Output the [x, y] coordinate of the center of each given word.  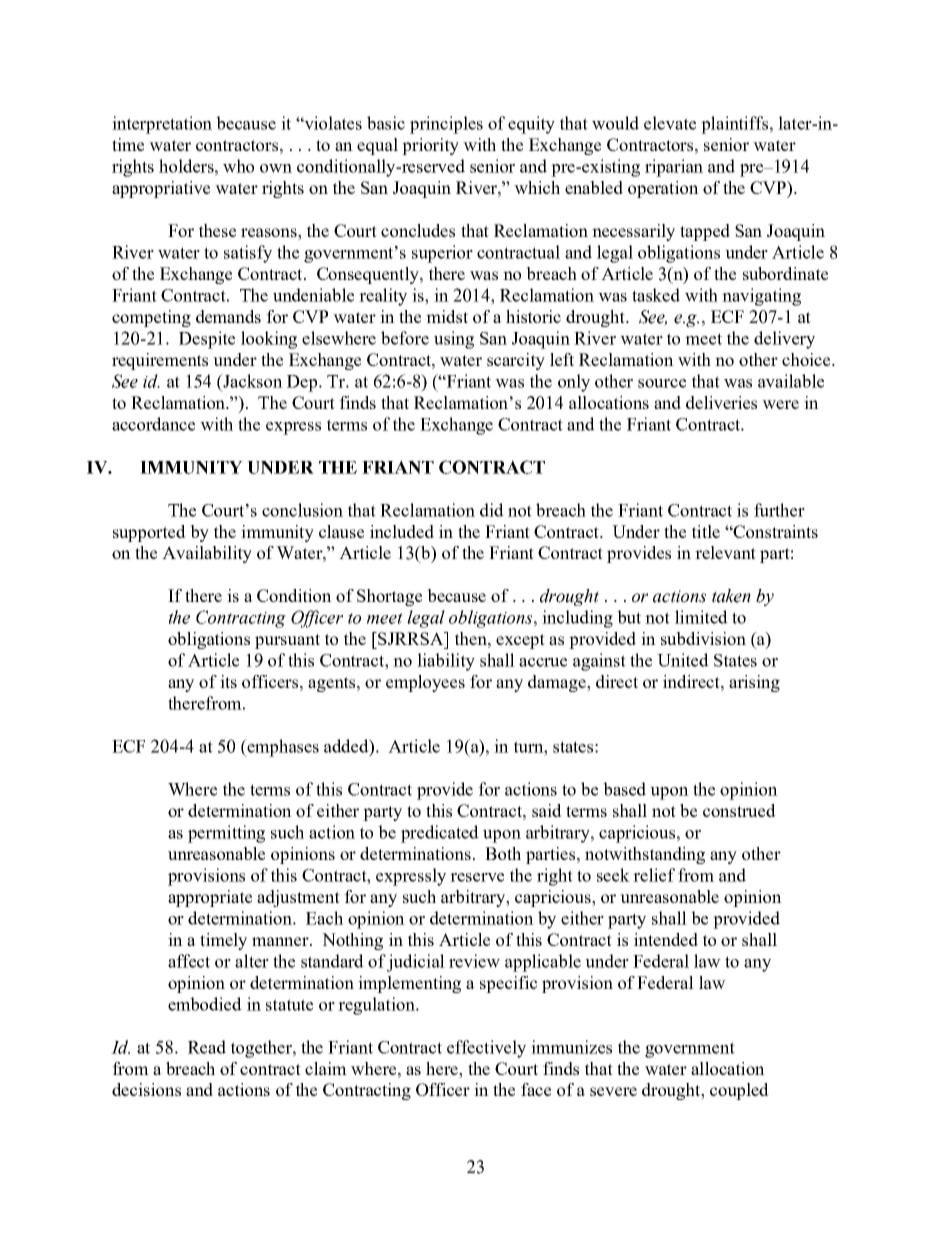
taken [731, 596]
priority [430, 146]
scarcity [516, 361]
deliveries [721, 402]
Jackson [252, 381]
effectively [486, 1049]
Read [207, 1047]
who [238, 166]
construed [739, 810]
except [520, 641]
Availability [207, 554]
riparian [674, 168]
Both [503, 853]
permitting [226, 834]
